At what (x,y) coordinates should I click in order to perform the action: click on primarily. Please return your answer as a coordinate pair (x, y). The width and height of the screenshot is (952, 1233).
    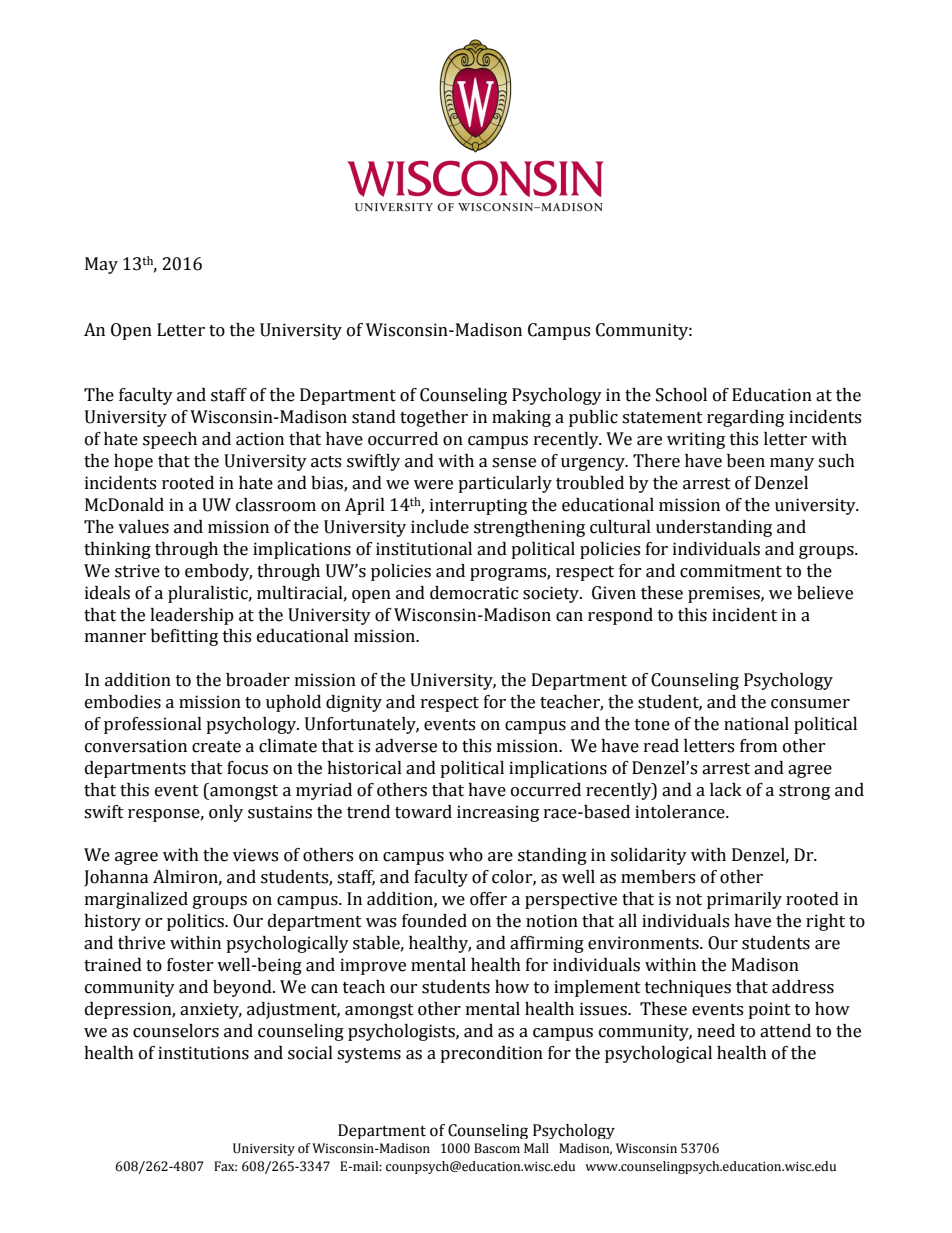
    Looking at the image, I should click on (744, 900).
